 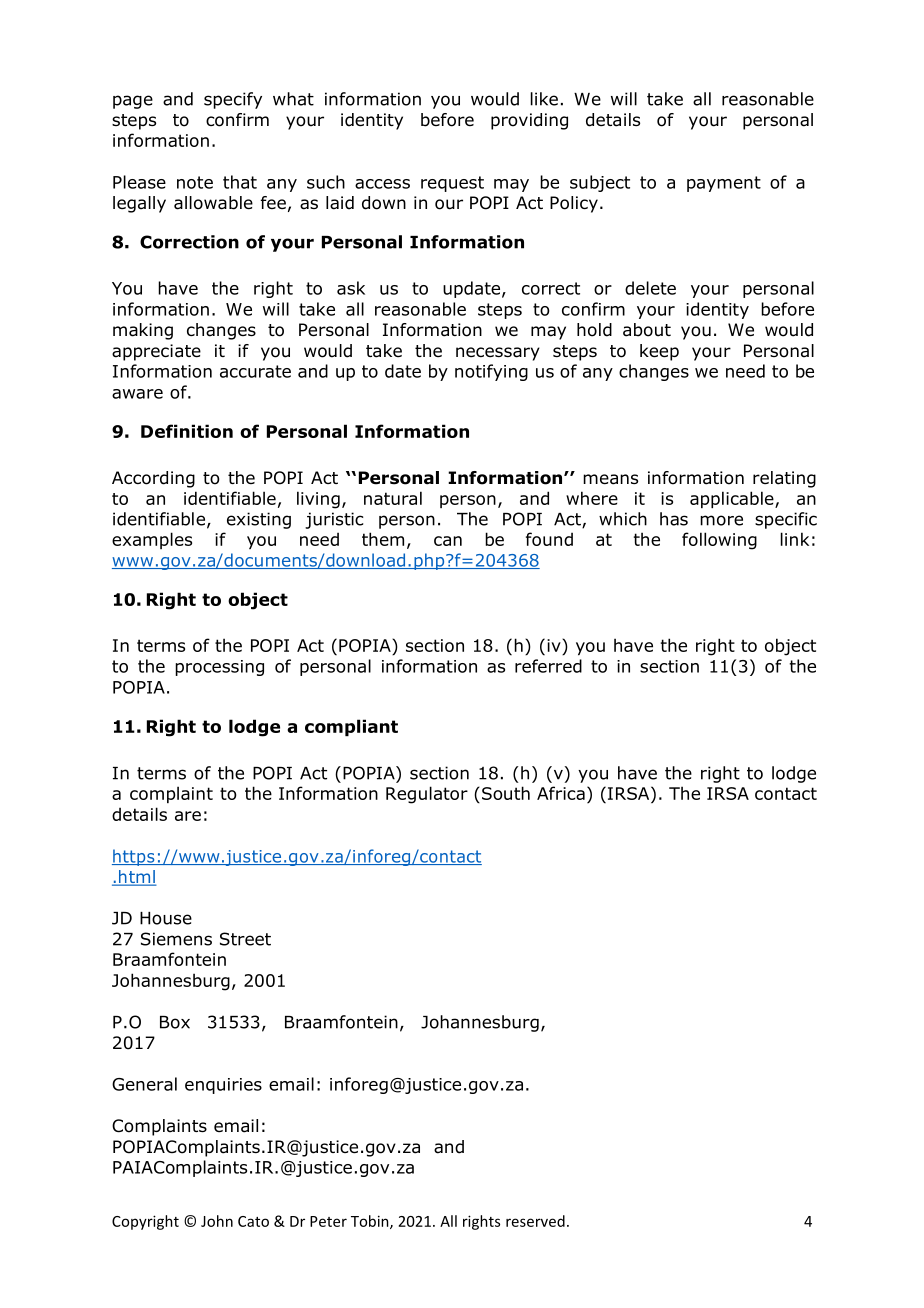 I want to click on reserved, so click(x=535, y=1221).
